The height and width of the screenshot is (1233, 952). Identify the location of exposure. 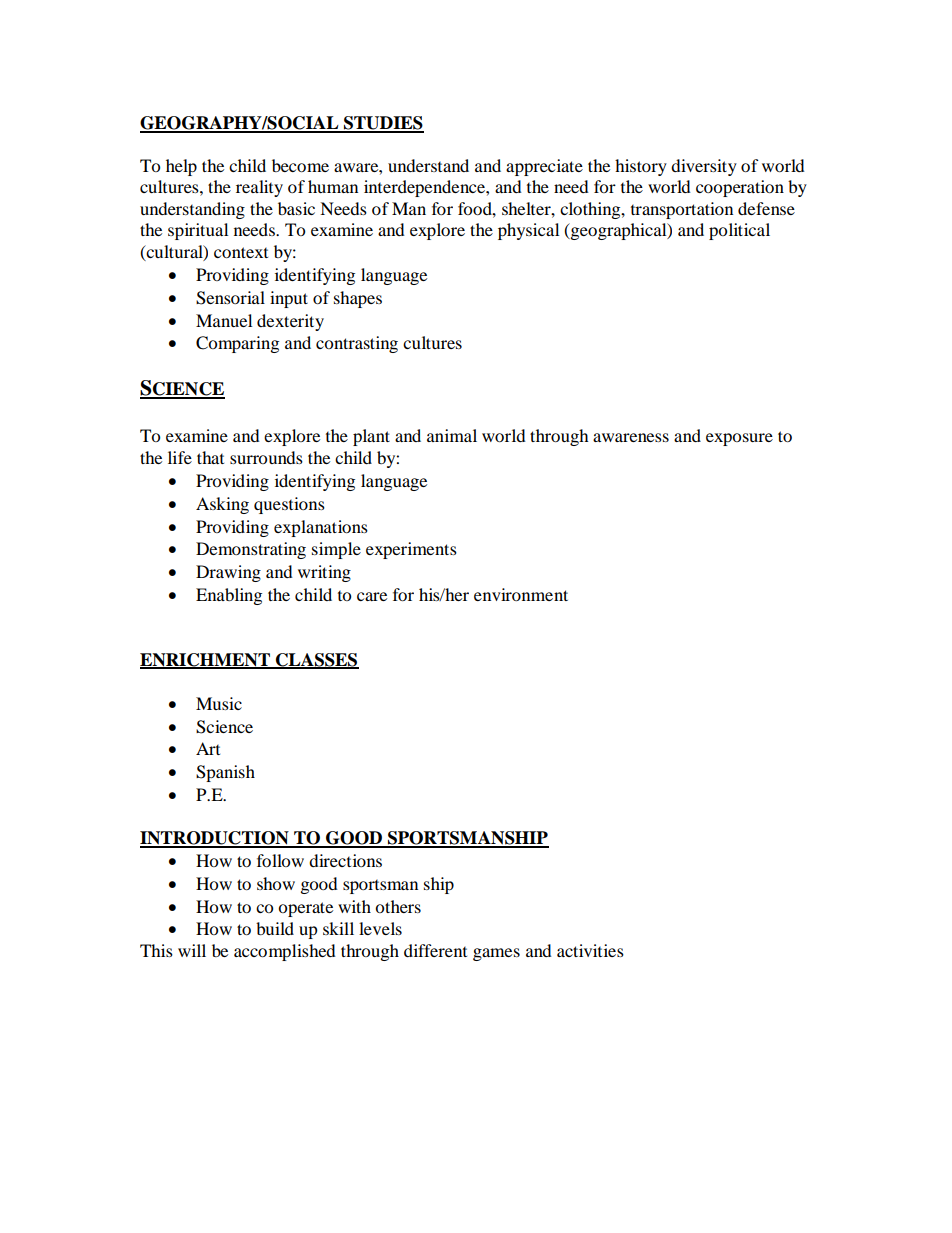
(739, 439).
